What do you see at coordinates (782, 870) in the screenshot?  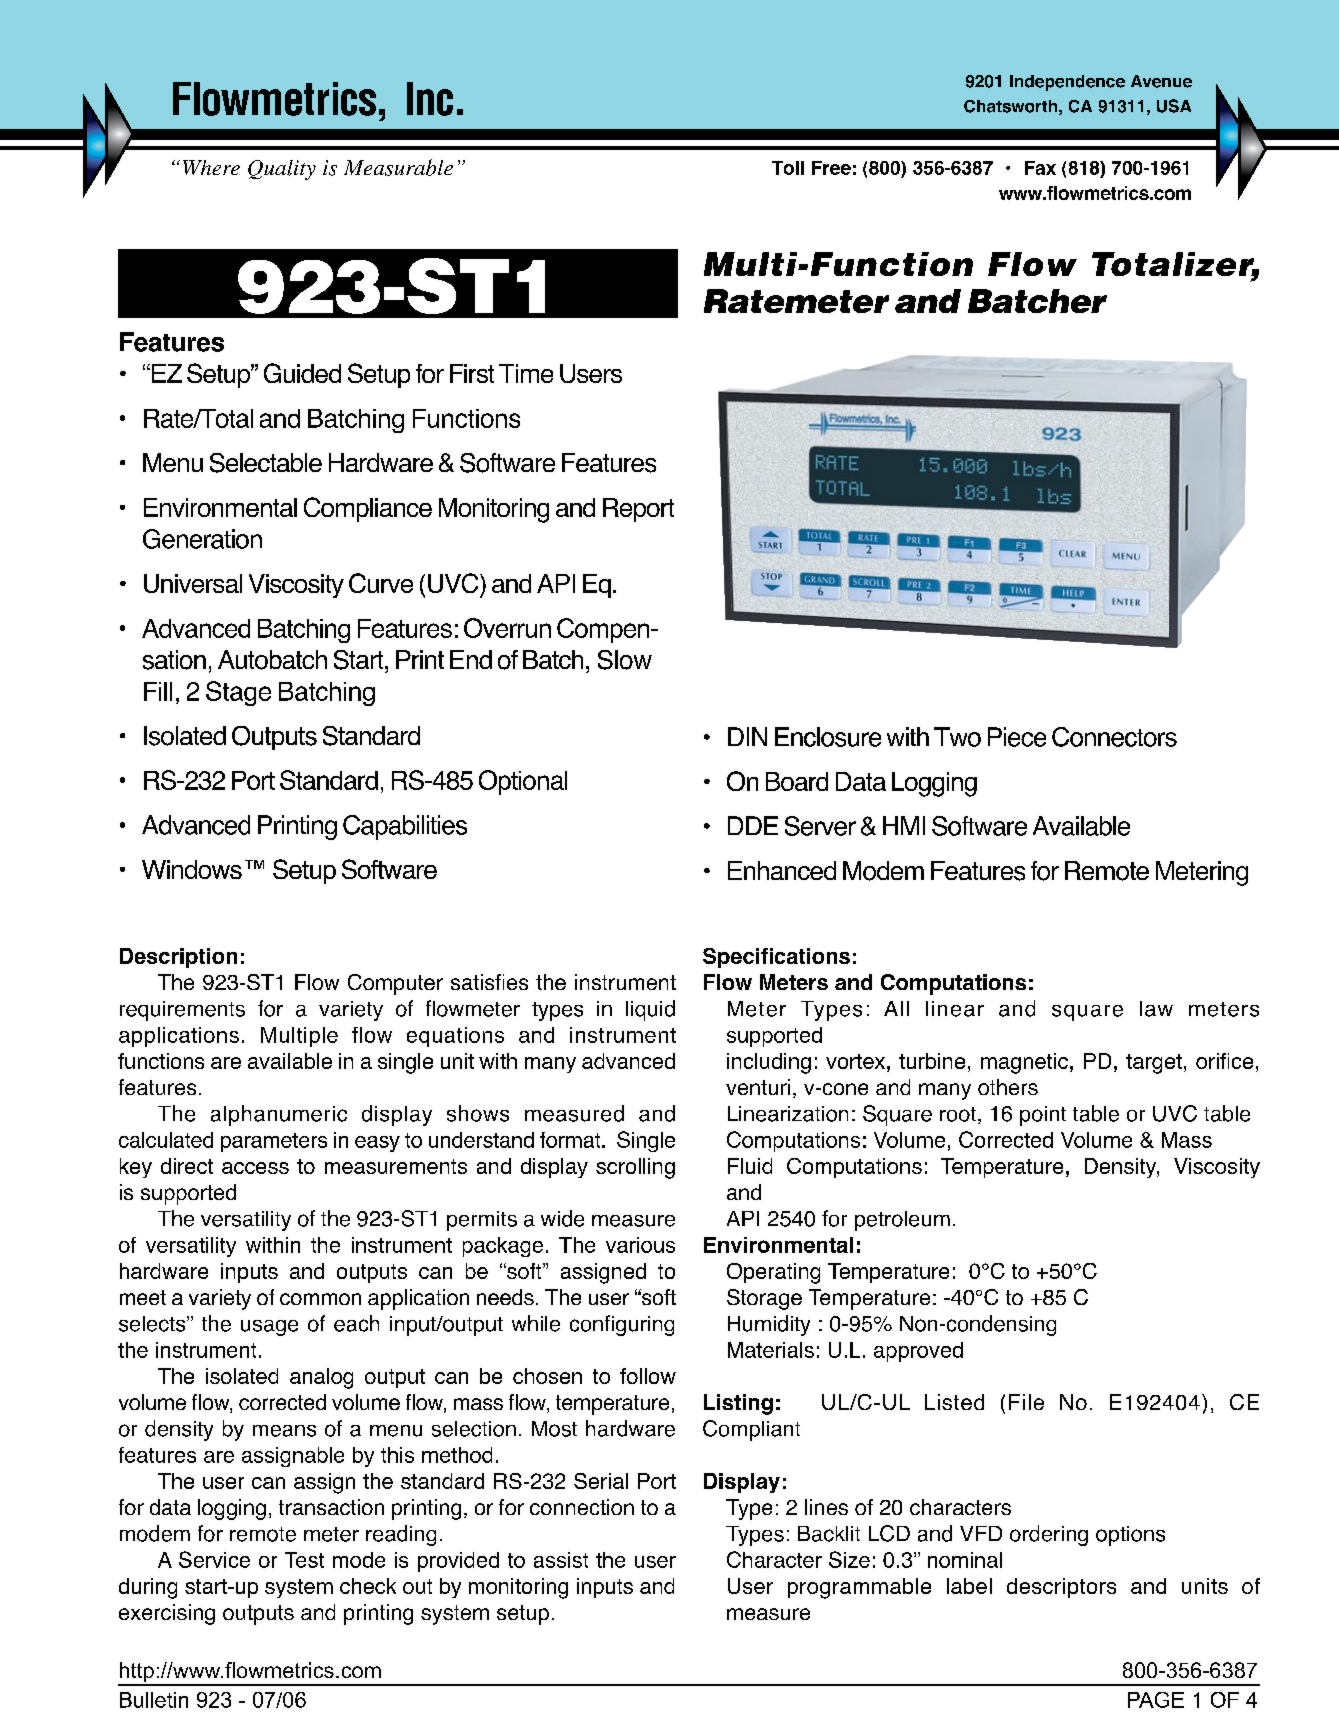 I see `Enhanced` at bounding box center [782, 870].
